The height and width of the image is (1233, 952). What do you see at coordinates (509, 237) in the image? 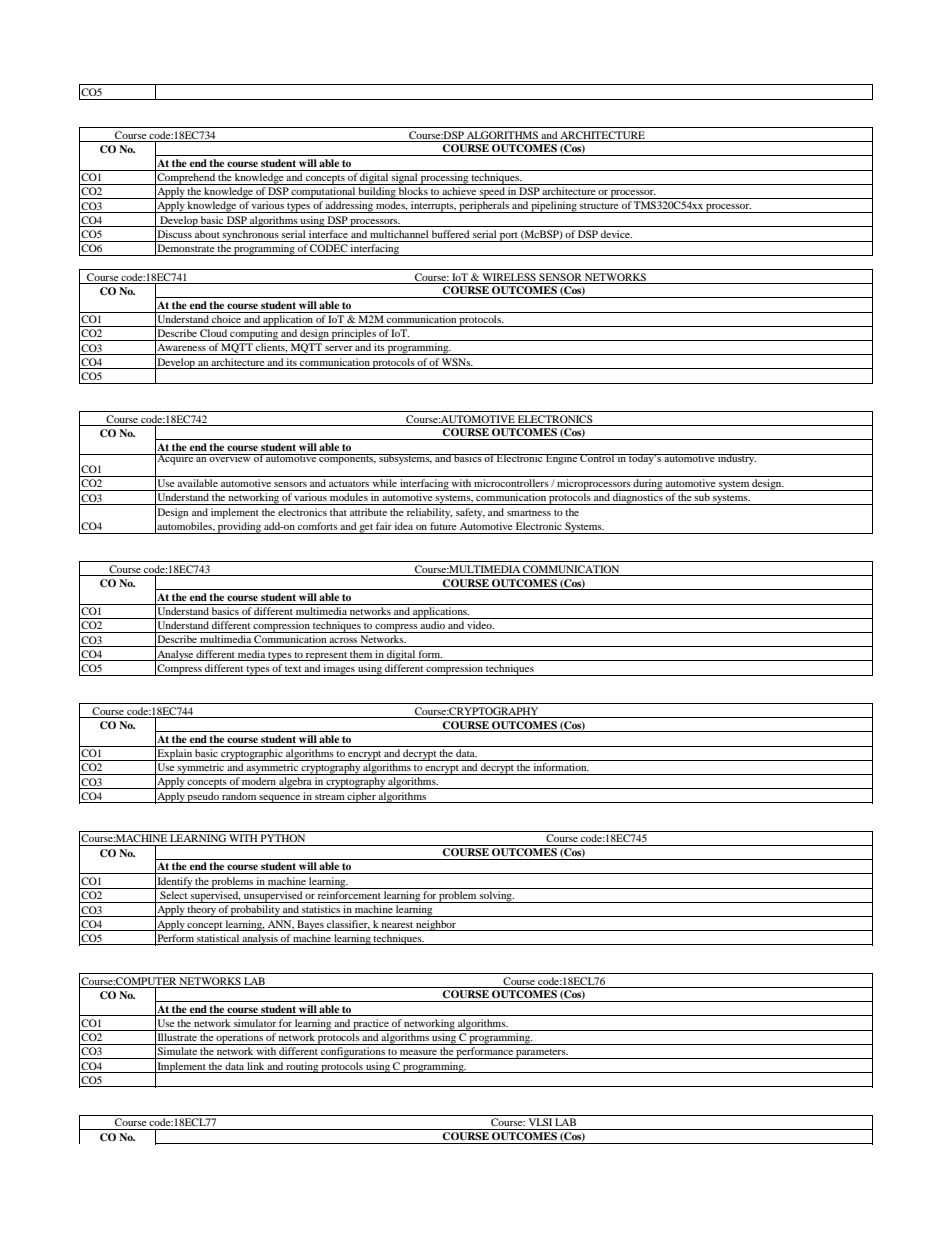
I see `port` at bounding box center [509, 237].
